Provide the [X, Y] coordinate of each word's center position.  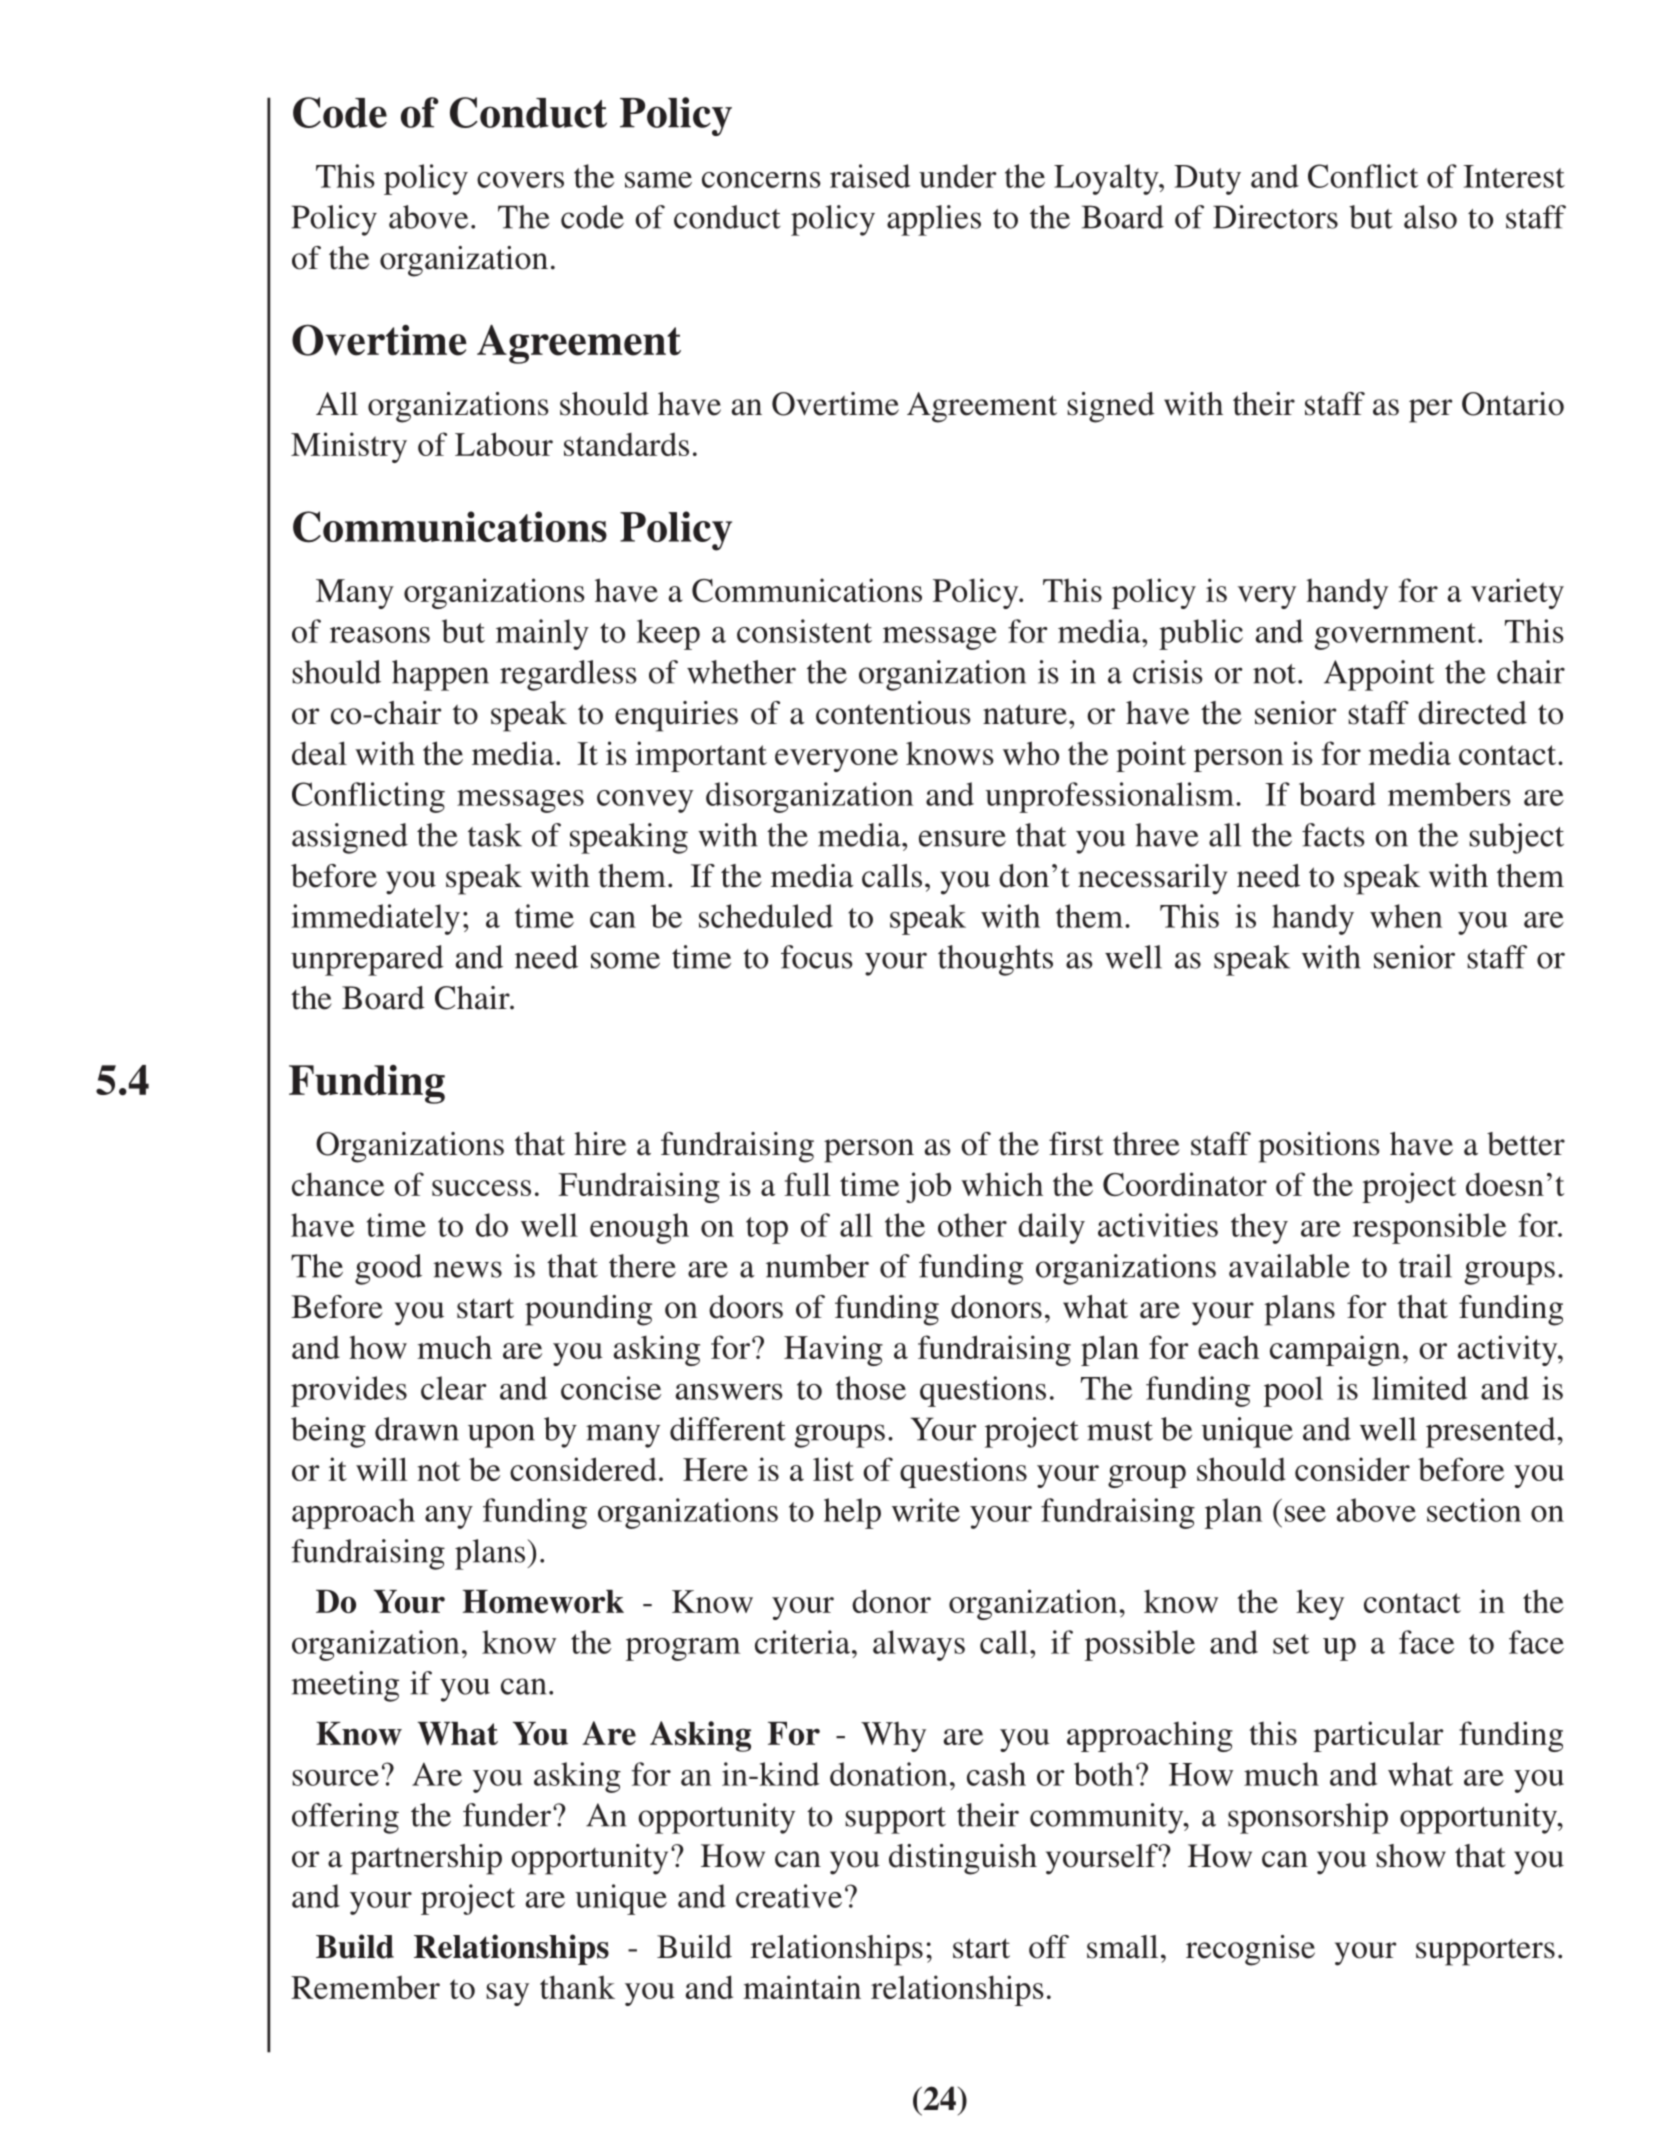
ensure [962, 838]
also [1430, 217]
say [507, 1994]
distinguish [963, 1859]
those [871, 1388]
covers [520, 180]
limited [1419, 1388]
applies [934, 220]
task [495, 835]
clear [454, 1388]
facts [1333, 835]
